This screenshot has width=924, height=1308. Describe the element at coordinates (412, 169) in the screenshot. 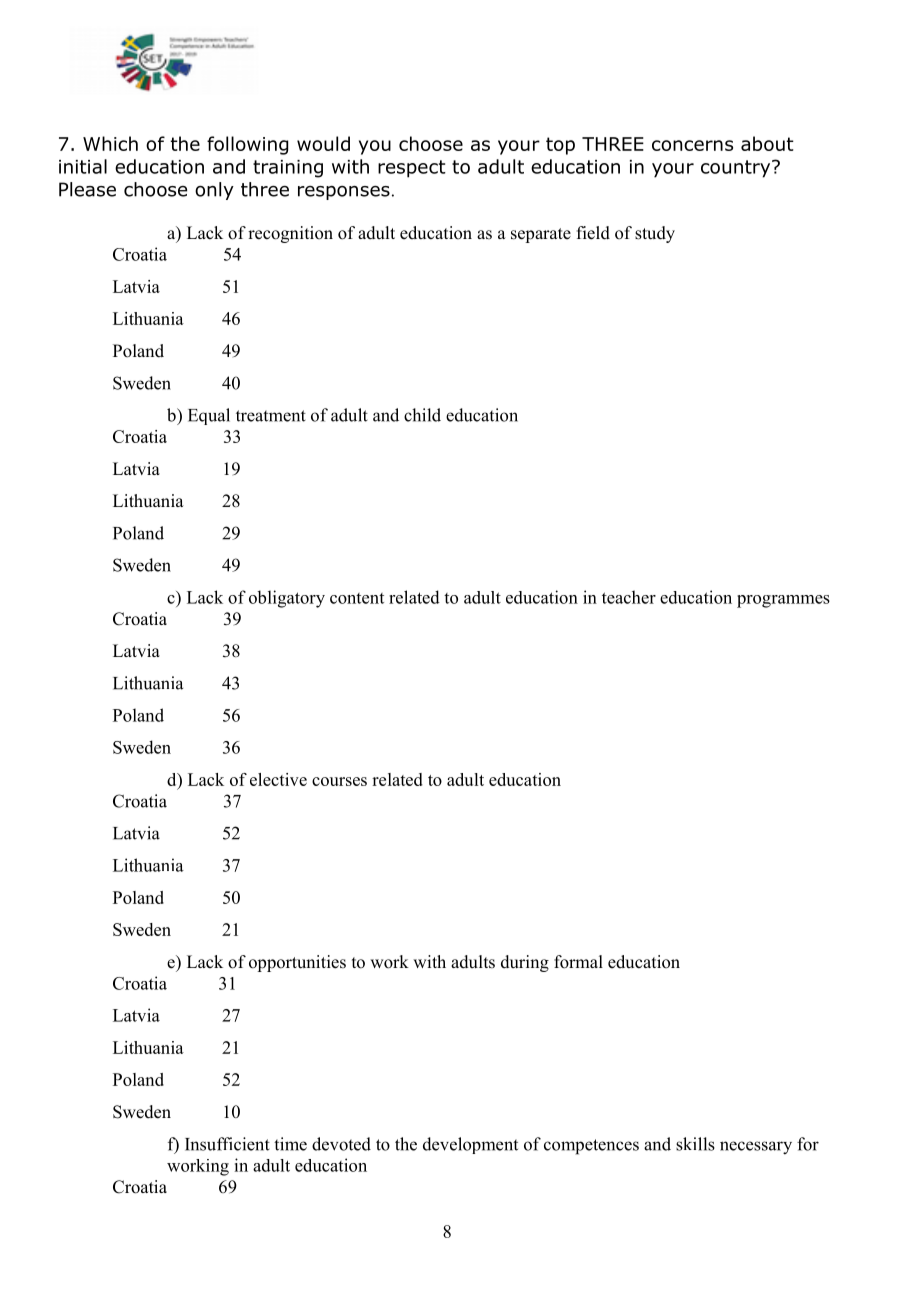

I see `respect` at that location.
